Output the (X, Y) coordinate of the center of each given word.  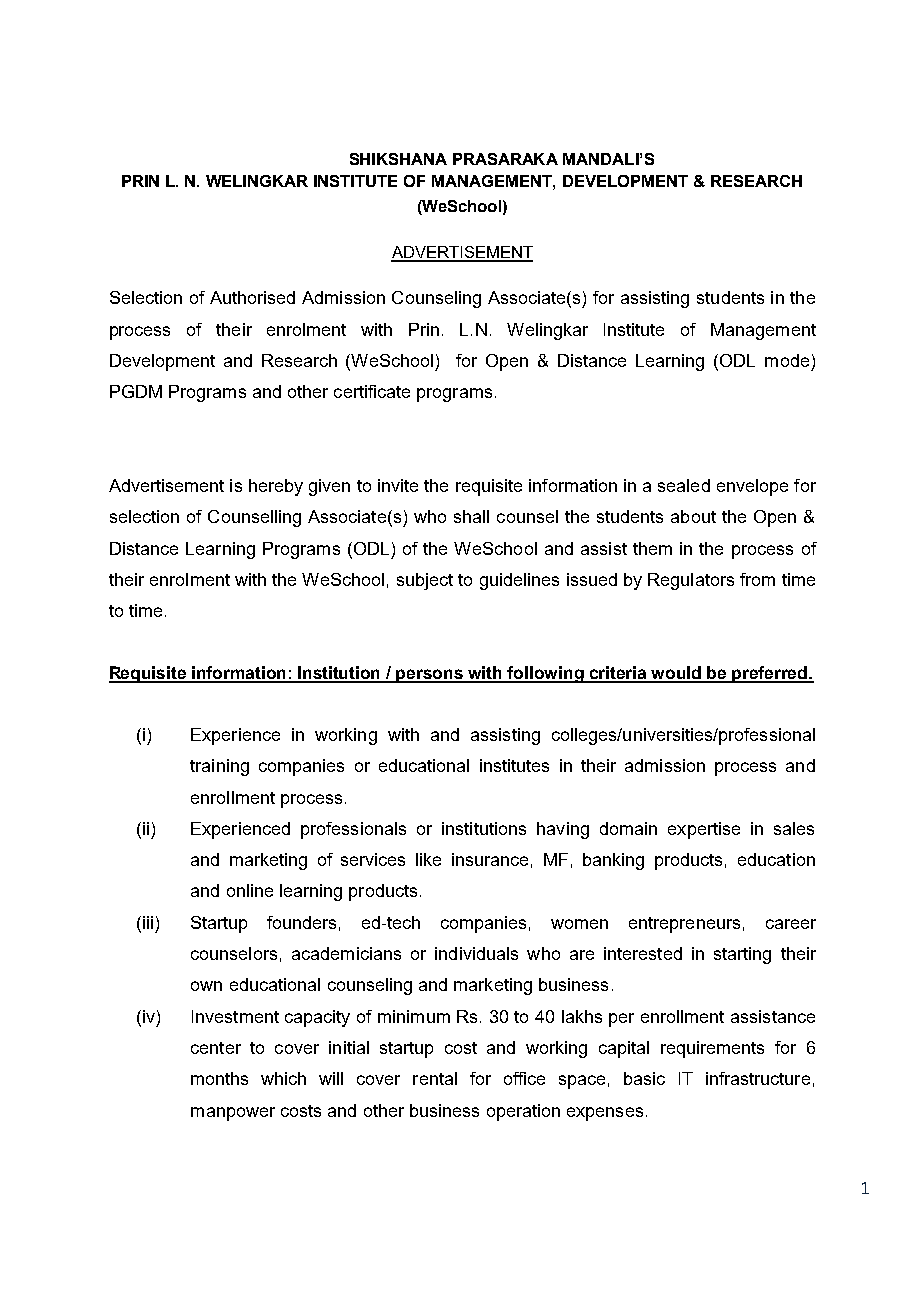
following (546, 674)
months (219, 1078)
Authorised (252, 297)
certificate (372, 391)
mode (787, 360)
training (219, 767)
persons (430, 676)
